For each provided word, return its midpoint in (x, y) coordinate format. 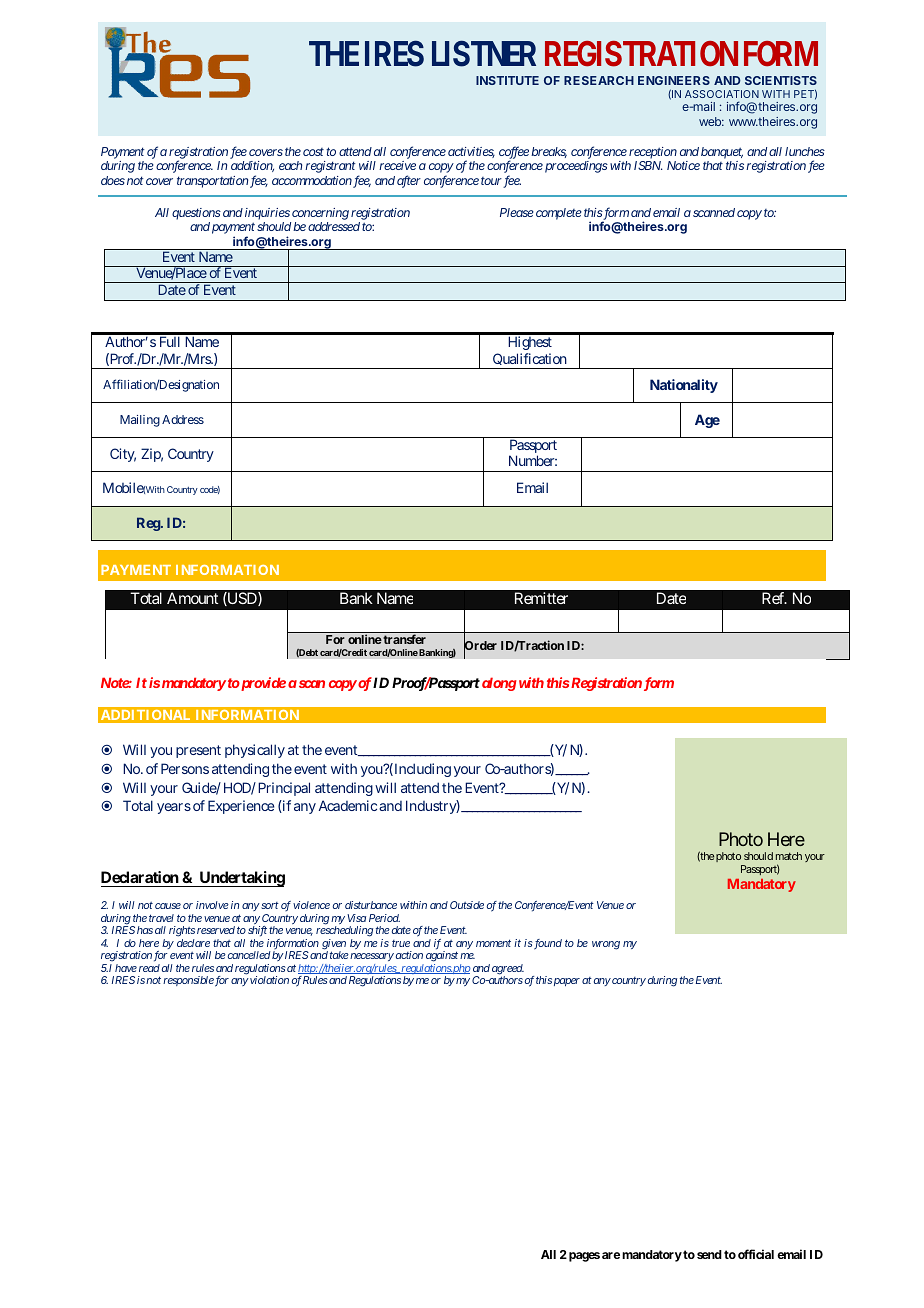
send (709, 1254)
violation (268, 980)
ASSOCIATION (722, 94)
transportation (212, 182)
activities (471, 152)
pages (584, 1257)
